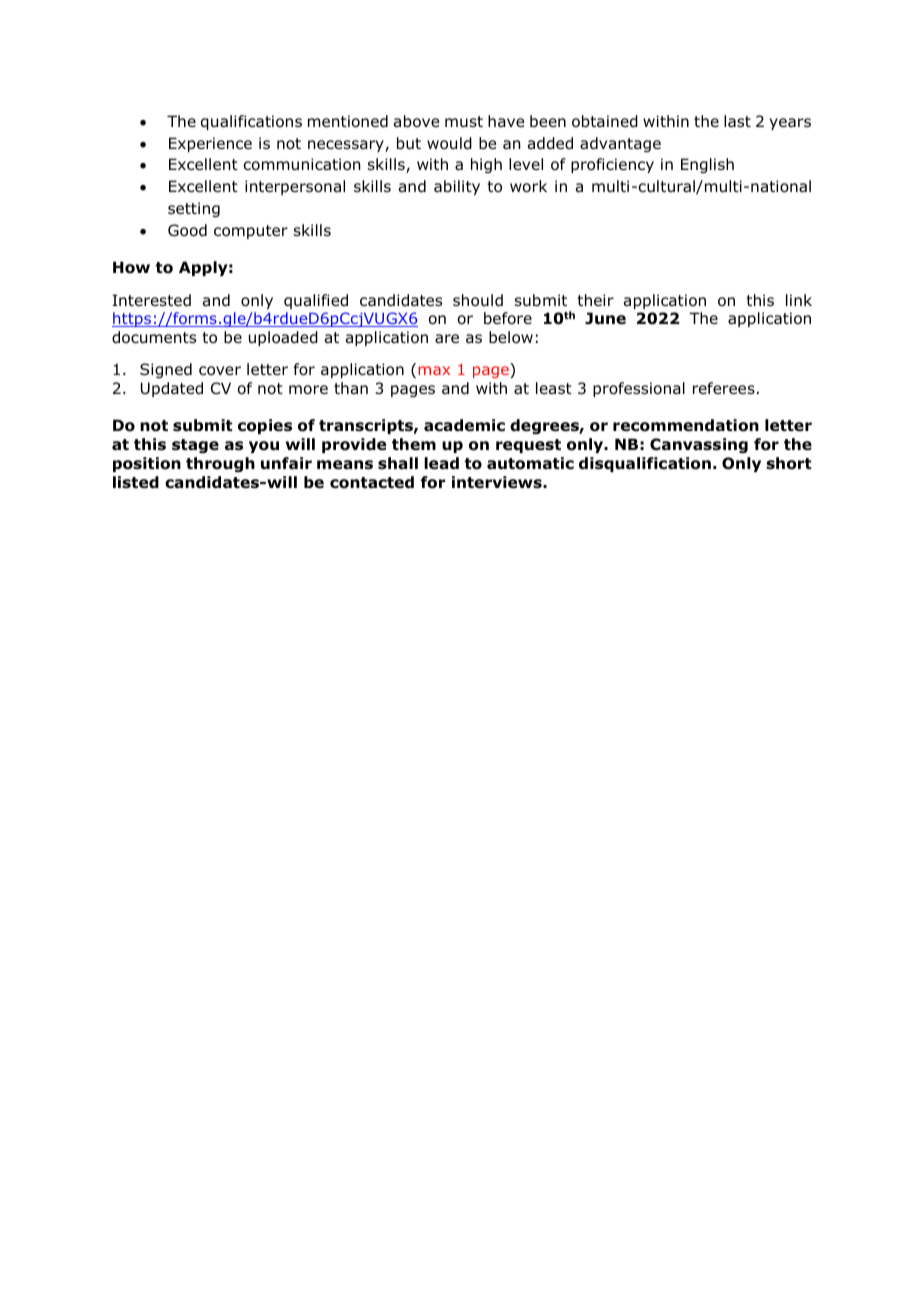 This page has height=1308, width=924. Describe the element at coordinates (441, 463) in the page. I see `lead` at that location.
